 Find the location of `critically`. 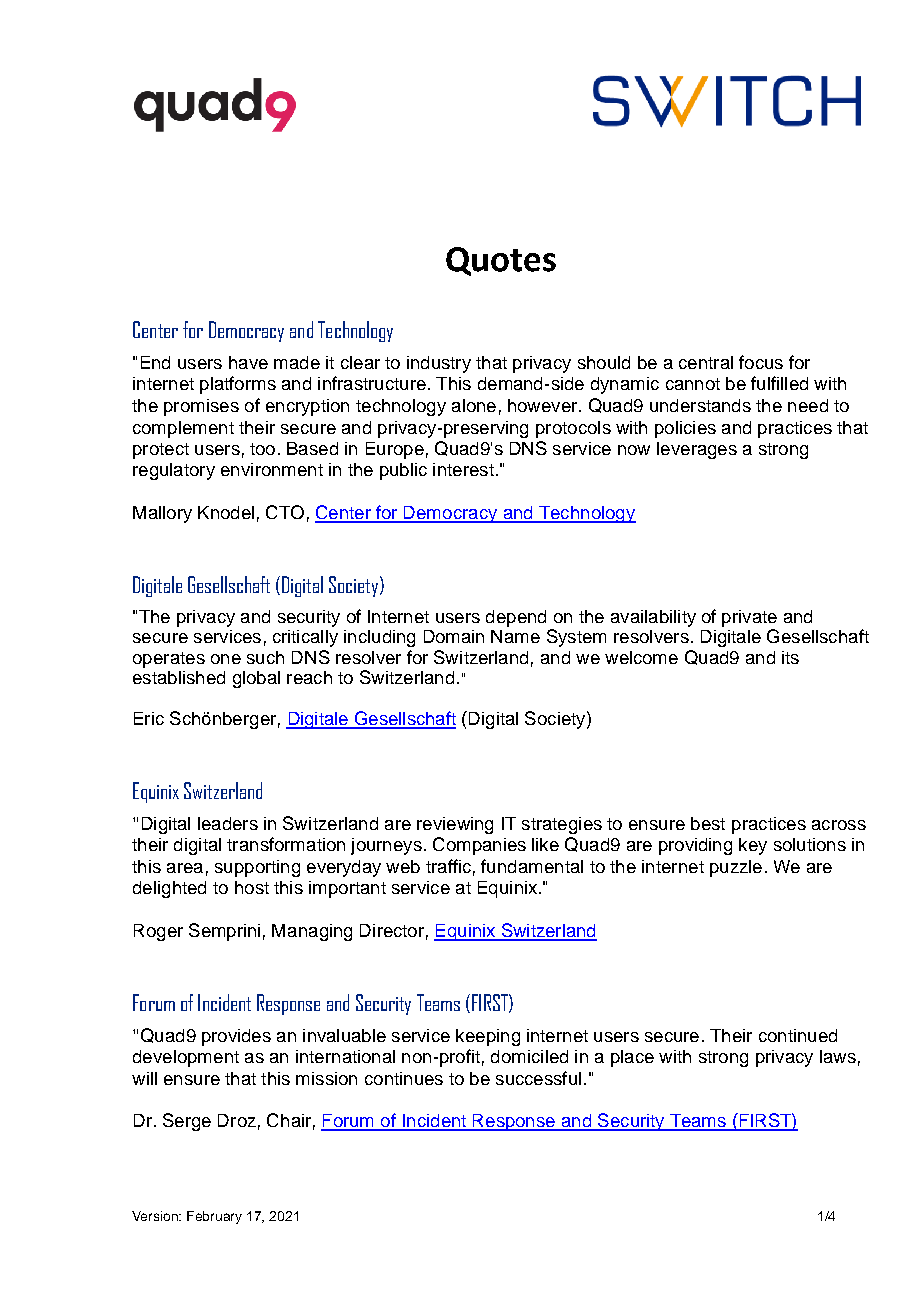

critically is located at coordinates (305, 638).
